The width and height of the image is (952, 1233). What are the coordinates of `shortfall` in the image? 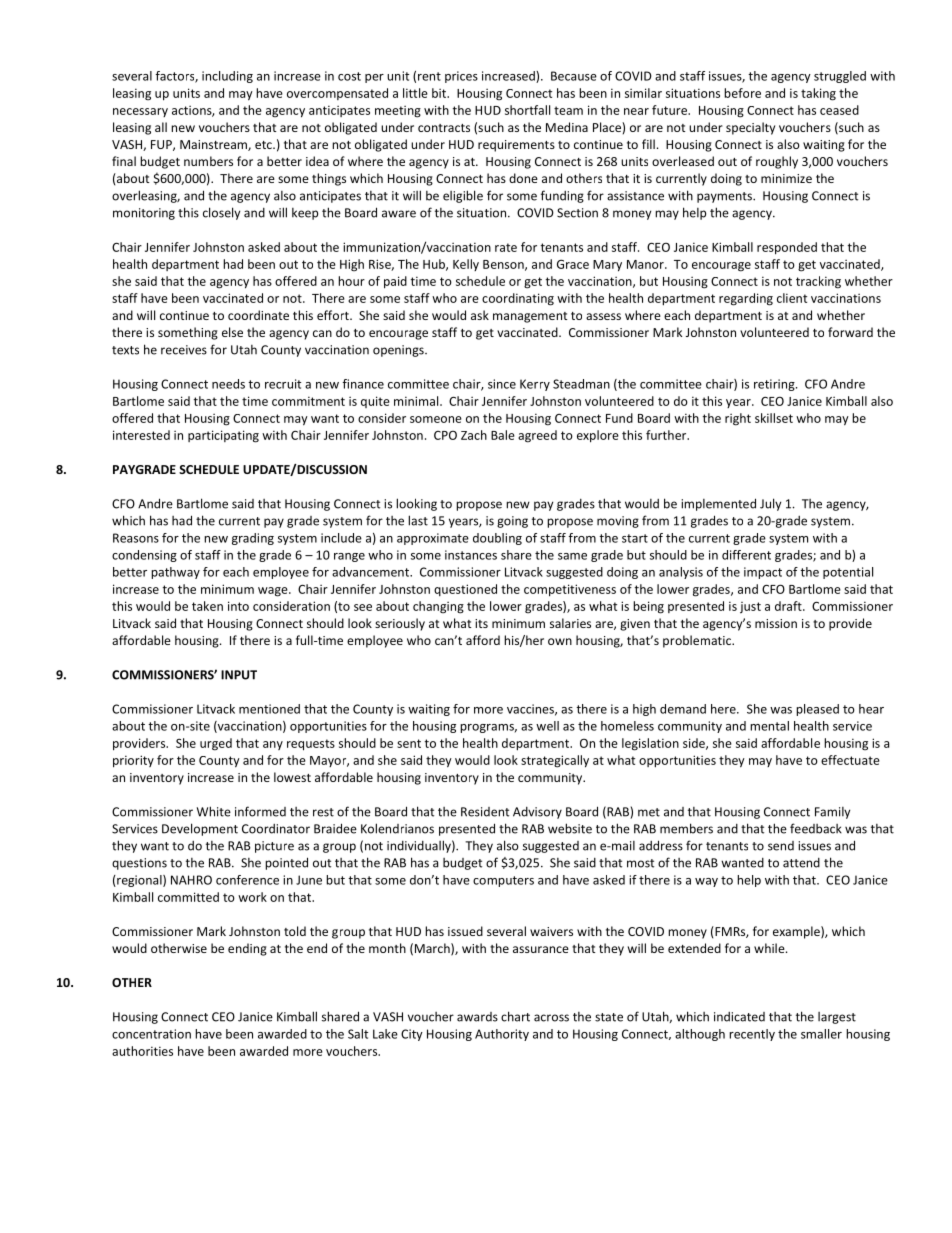 It's located at (527, 110).
